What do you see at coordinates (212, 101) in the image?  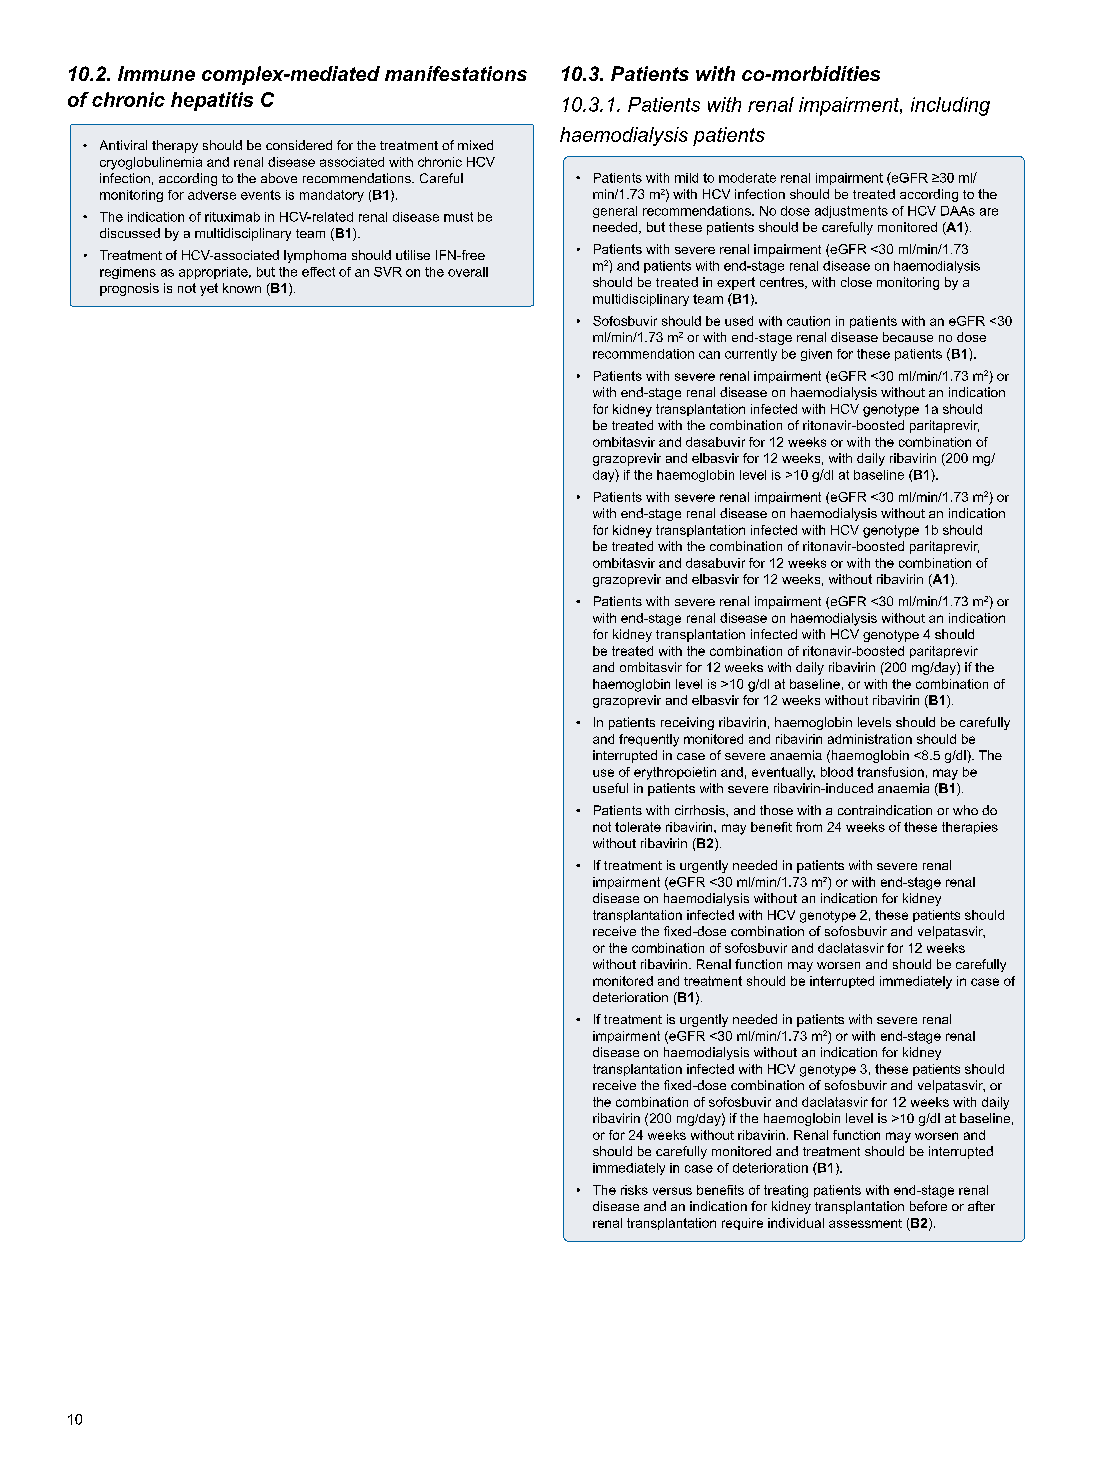 I see `hepatitis` at bounding box center [212, 101].
